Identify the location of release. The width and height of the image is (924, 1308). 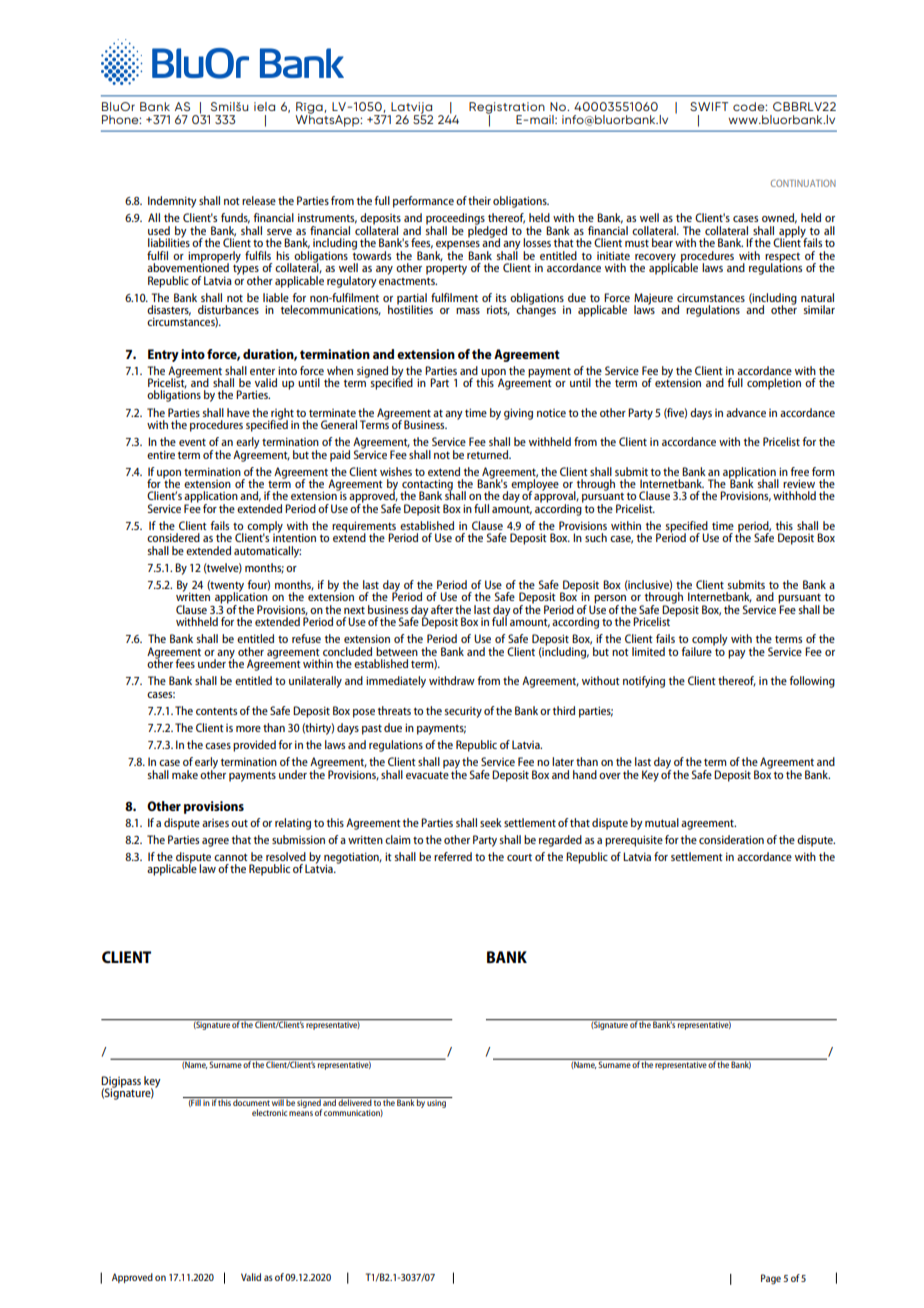
(259, 200).
